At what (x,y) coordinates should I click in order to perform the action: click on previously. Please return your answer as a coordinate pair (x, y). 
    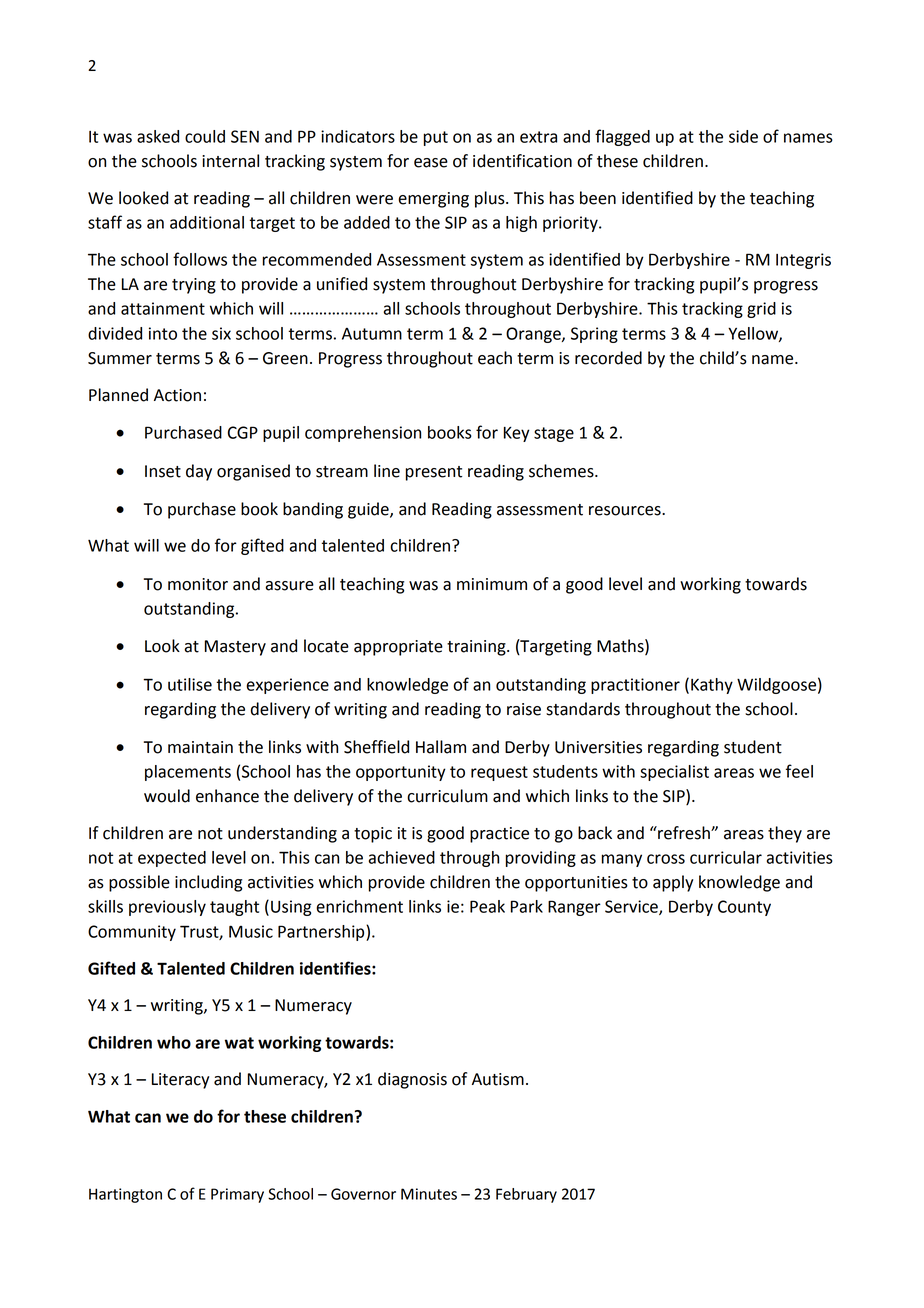
    Looking at the image, I should click on (167, 908).
